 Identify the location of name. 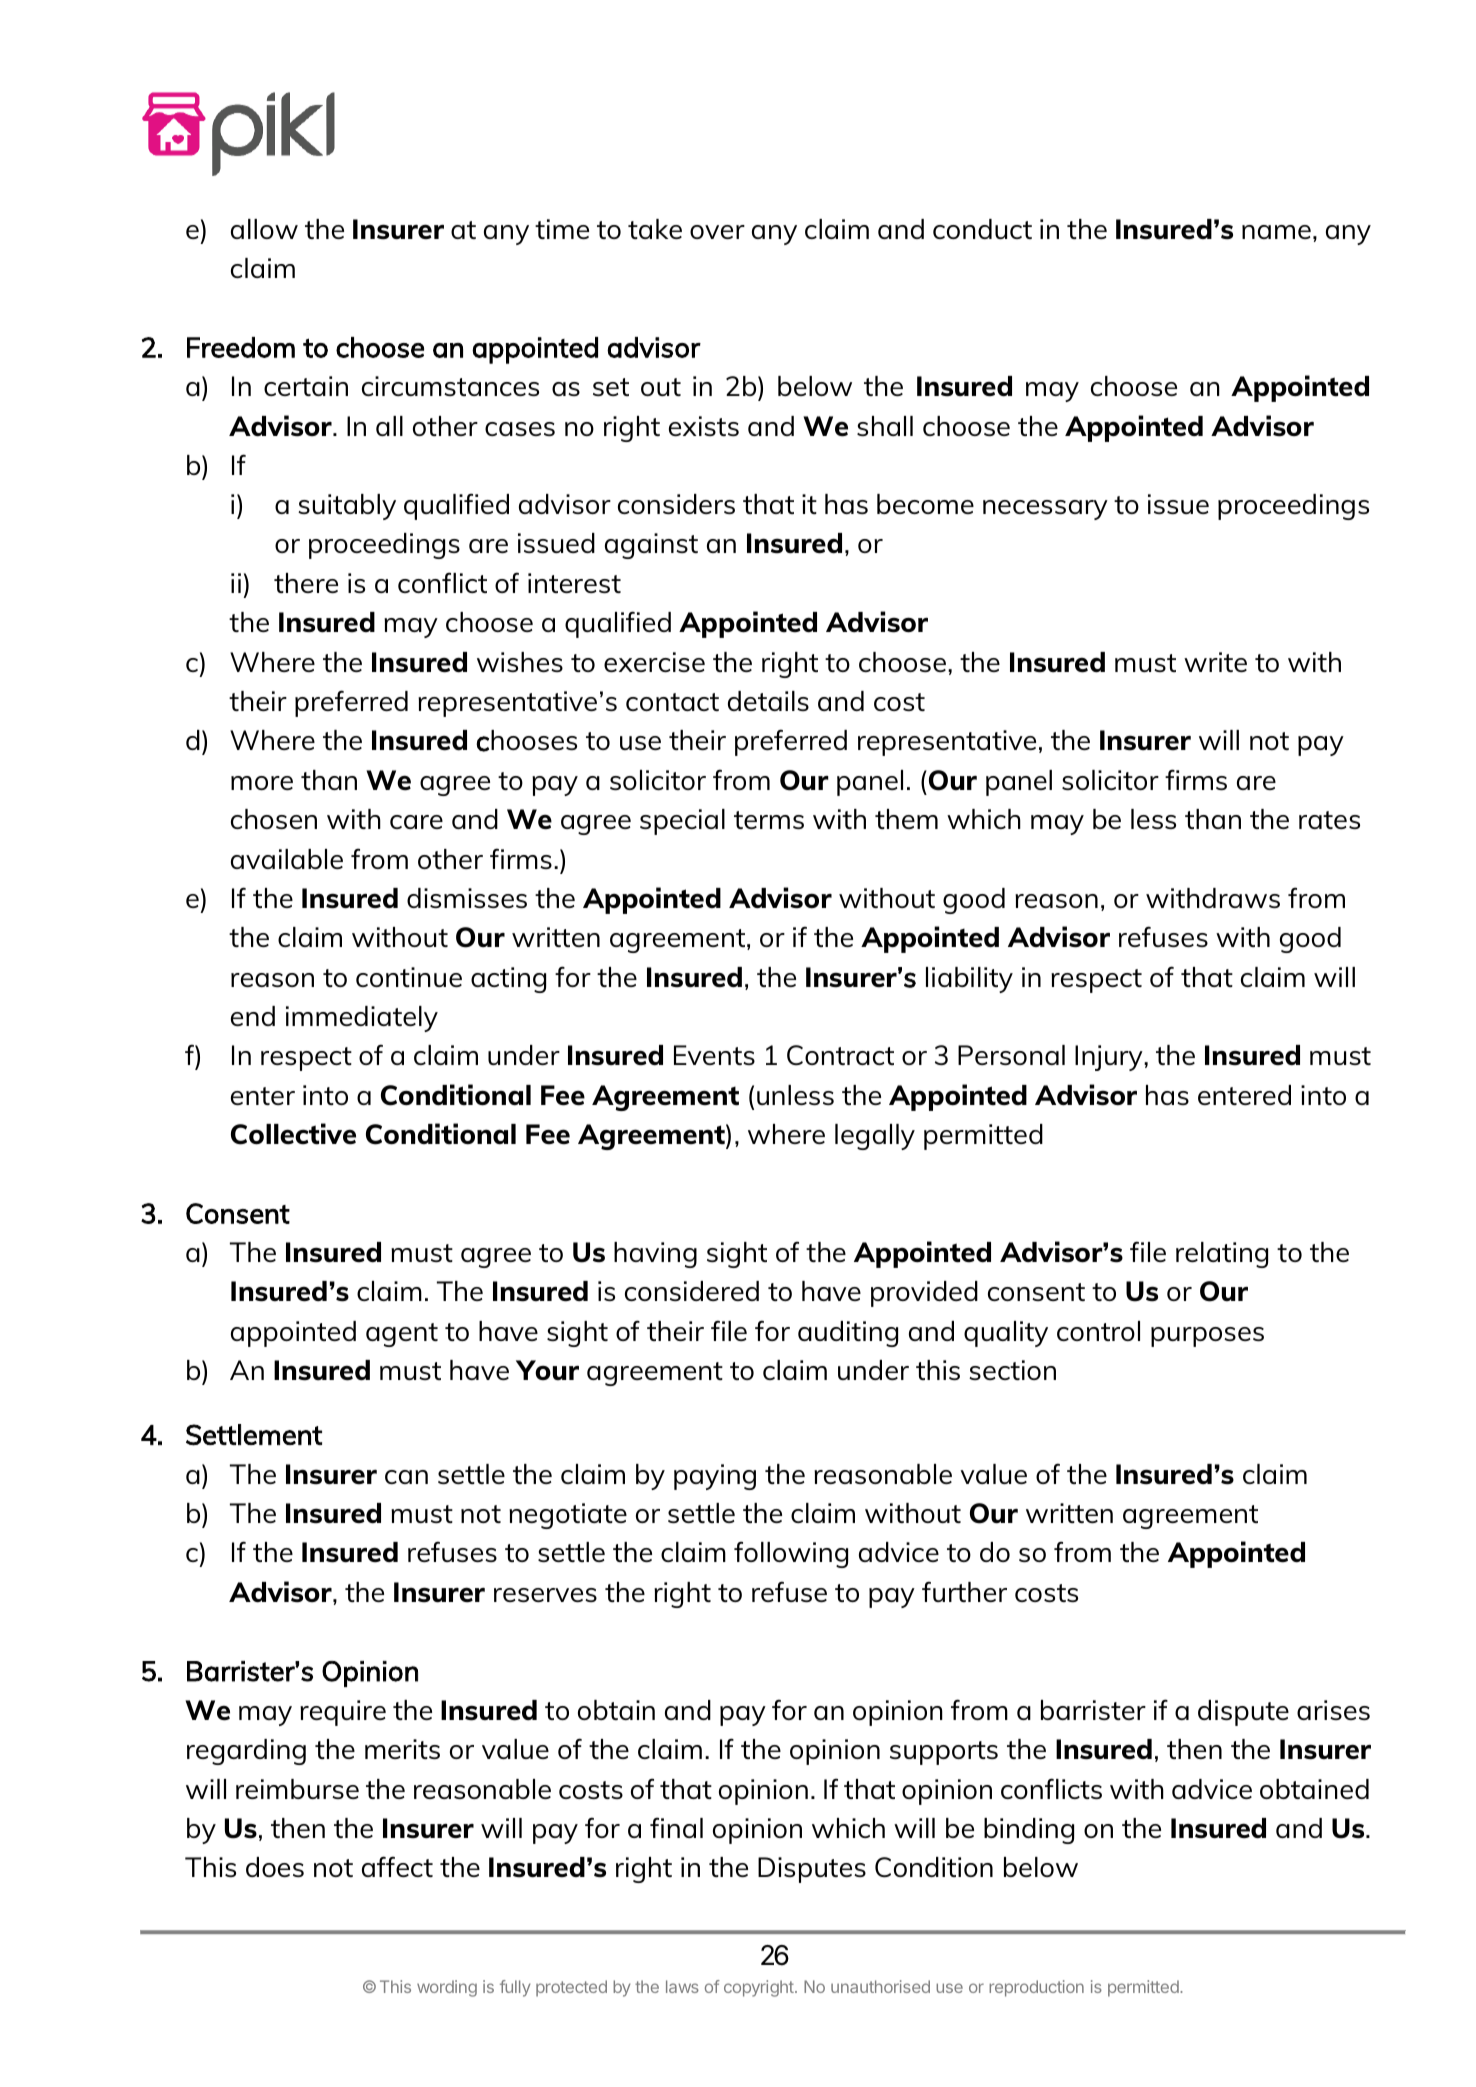
(1276, 232).
